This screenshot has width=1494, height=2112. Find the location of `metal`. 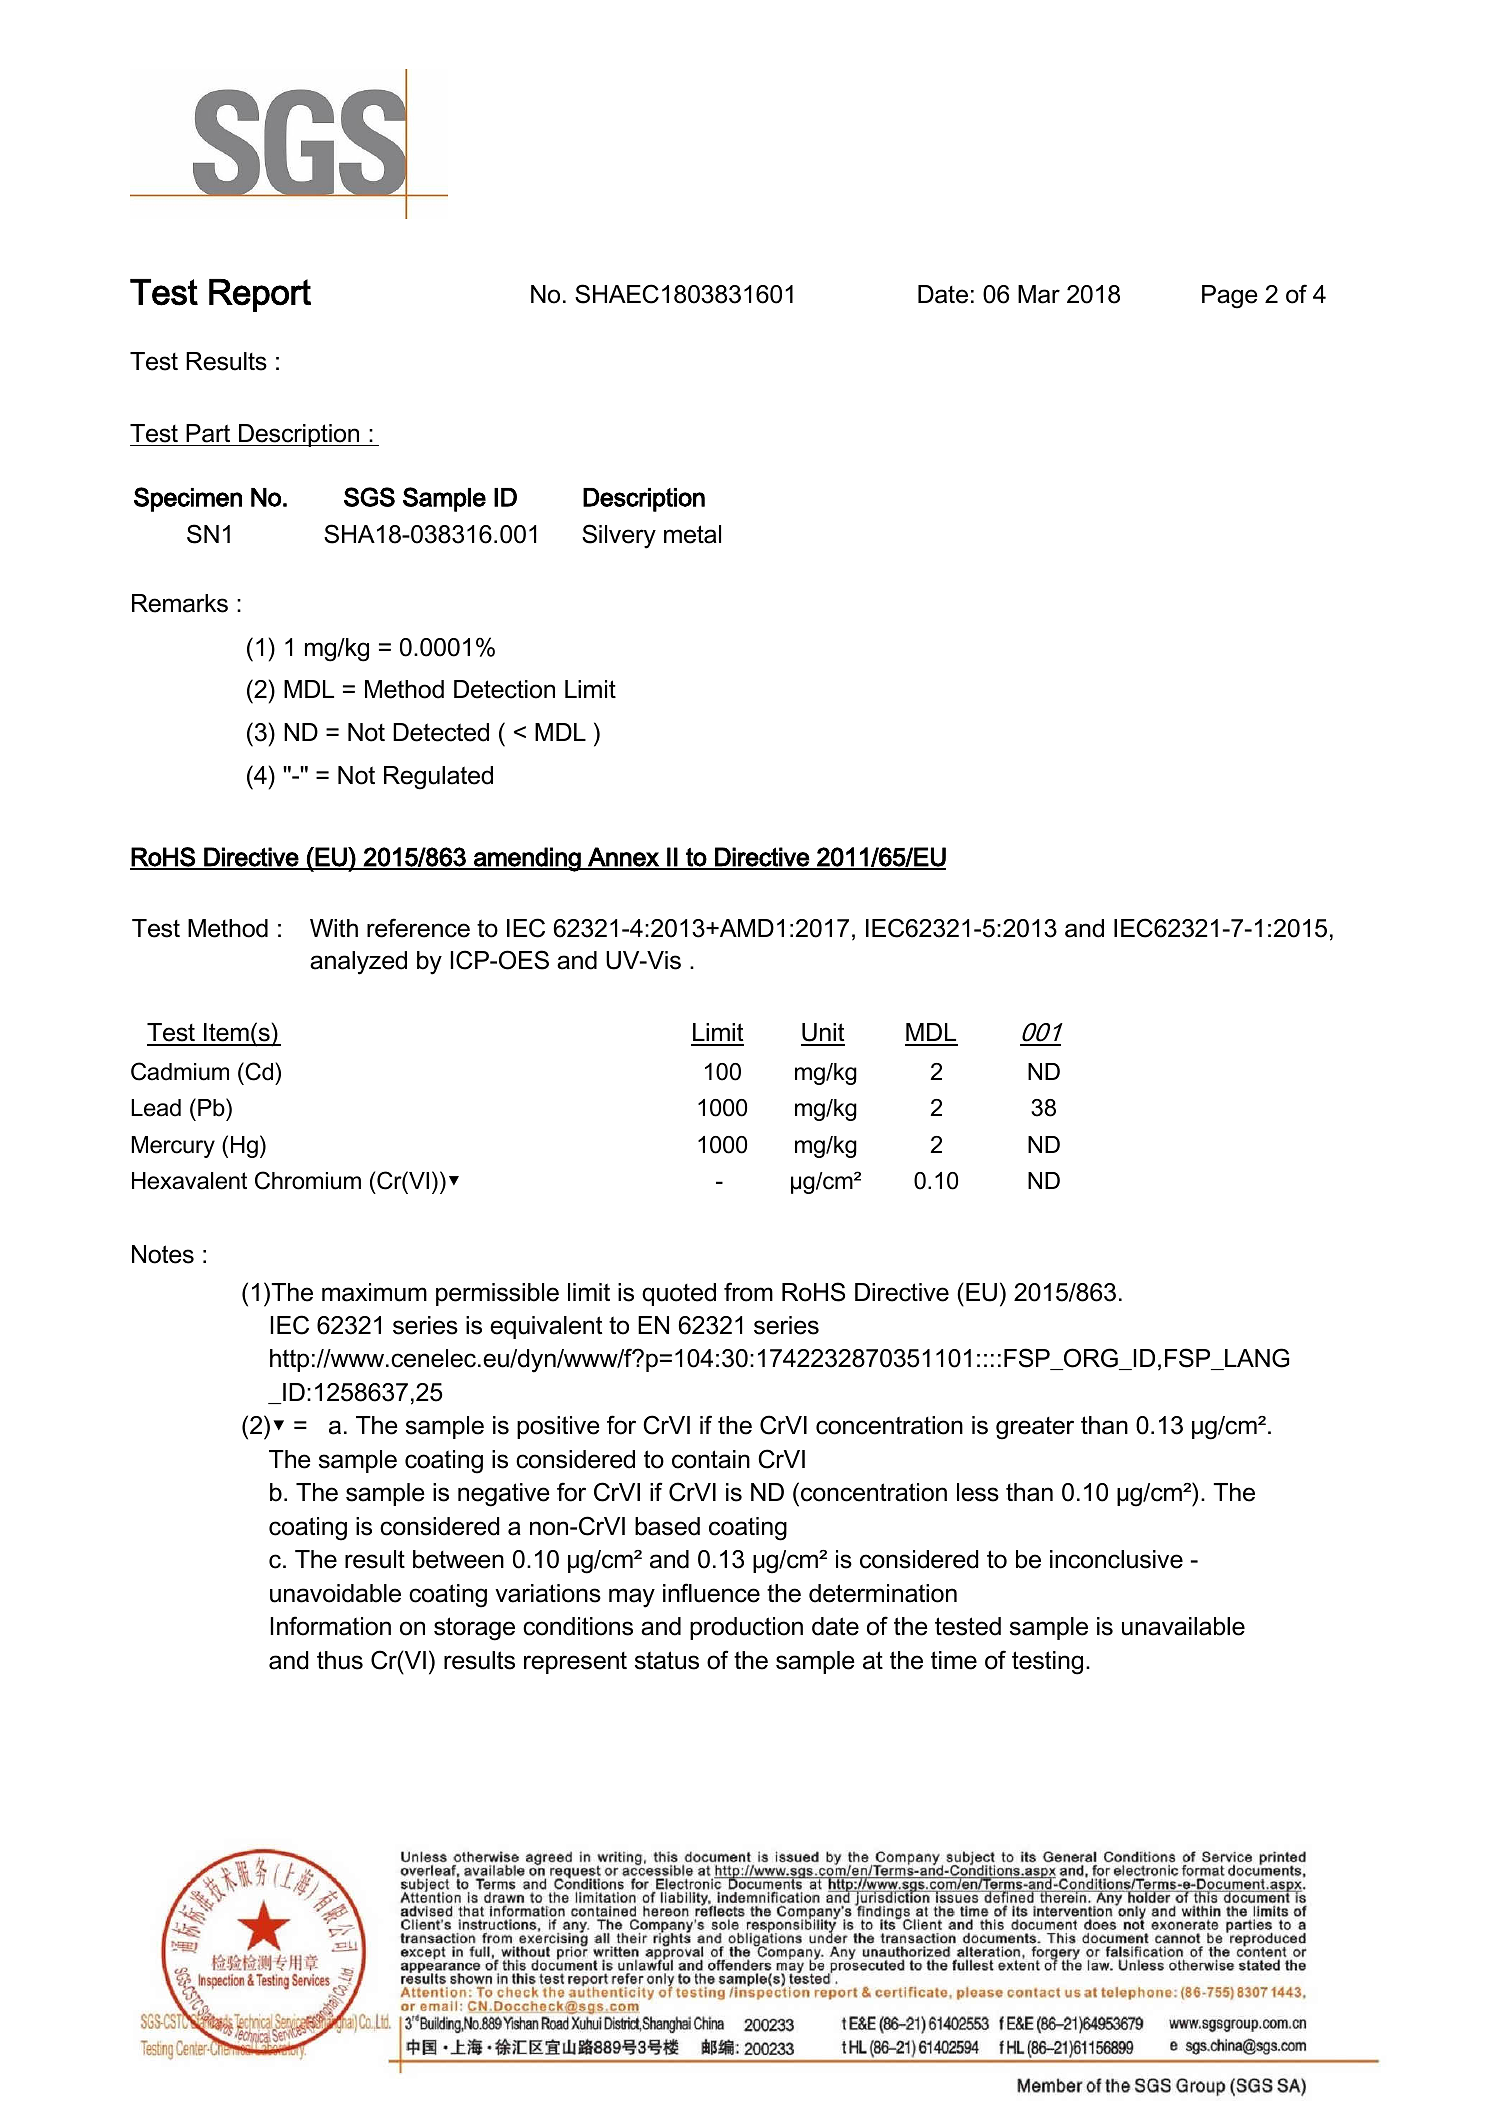

metal is located at coordinates (692, 534).
